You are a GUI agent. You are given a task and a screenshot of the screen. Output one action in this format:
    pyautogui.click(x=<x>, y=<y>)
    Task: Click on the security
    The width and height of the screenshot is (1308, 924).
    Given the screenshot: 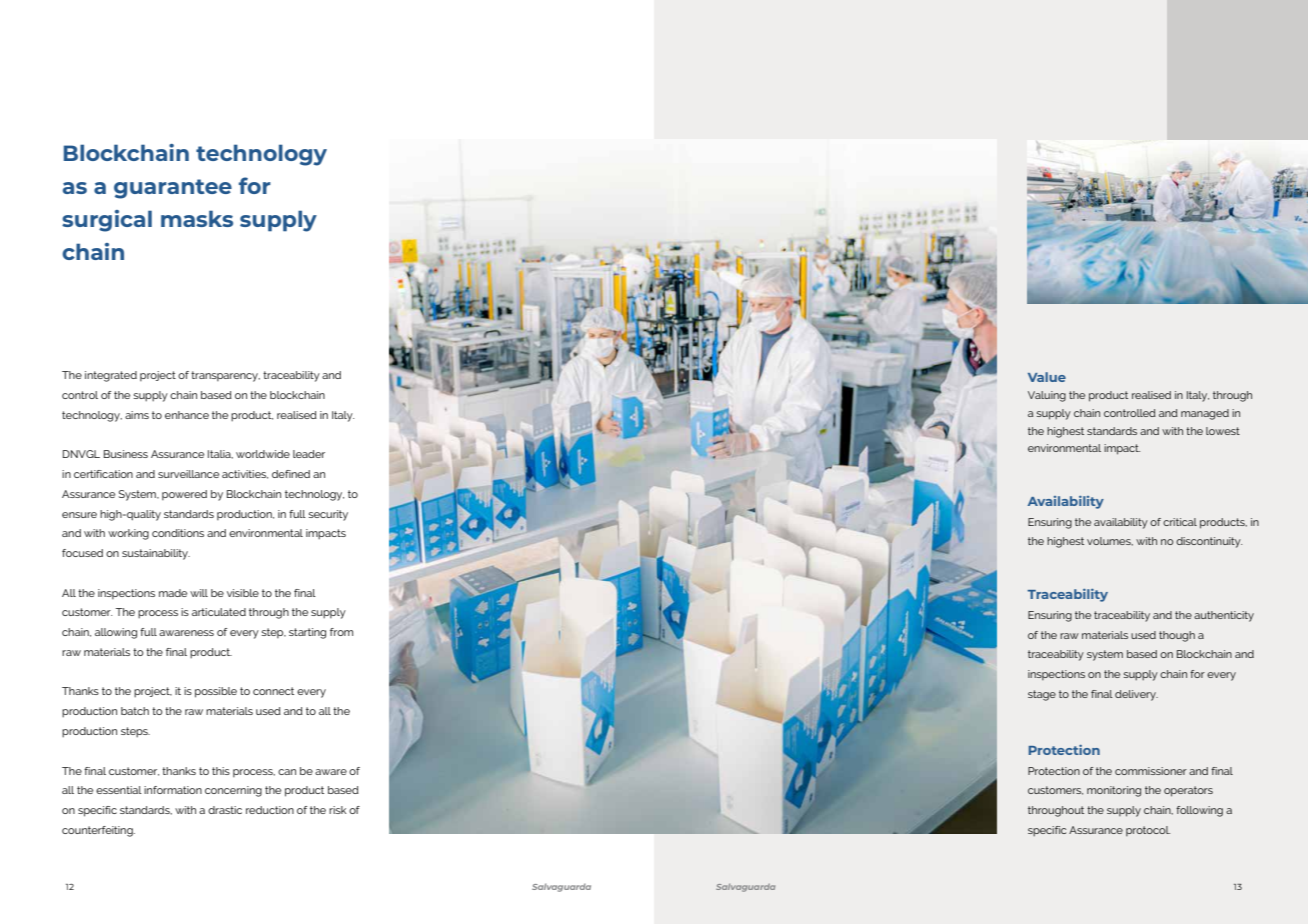 What is the action you would take?
    pyautogui.click(x=328, y=515)
